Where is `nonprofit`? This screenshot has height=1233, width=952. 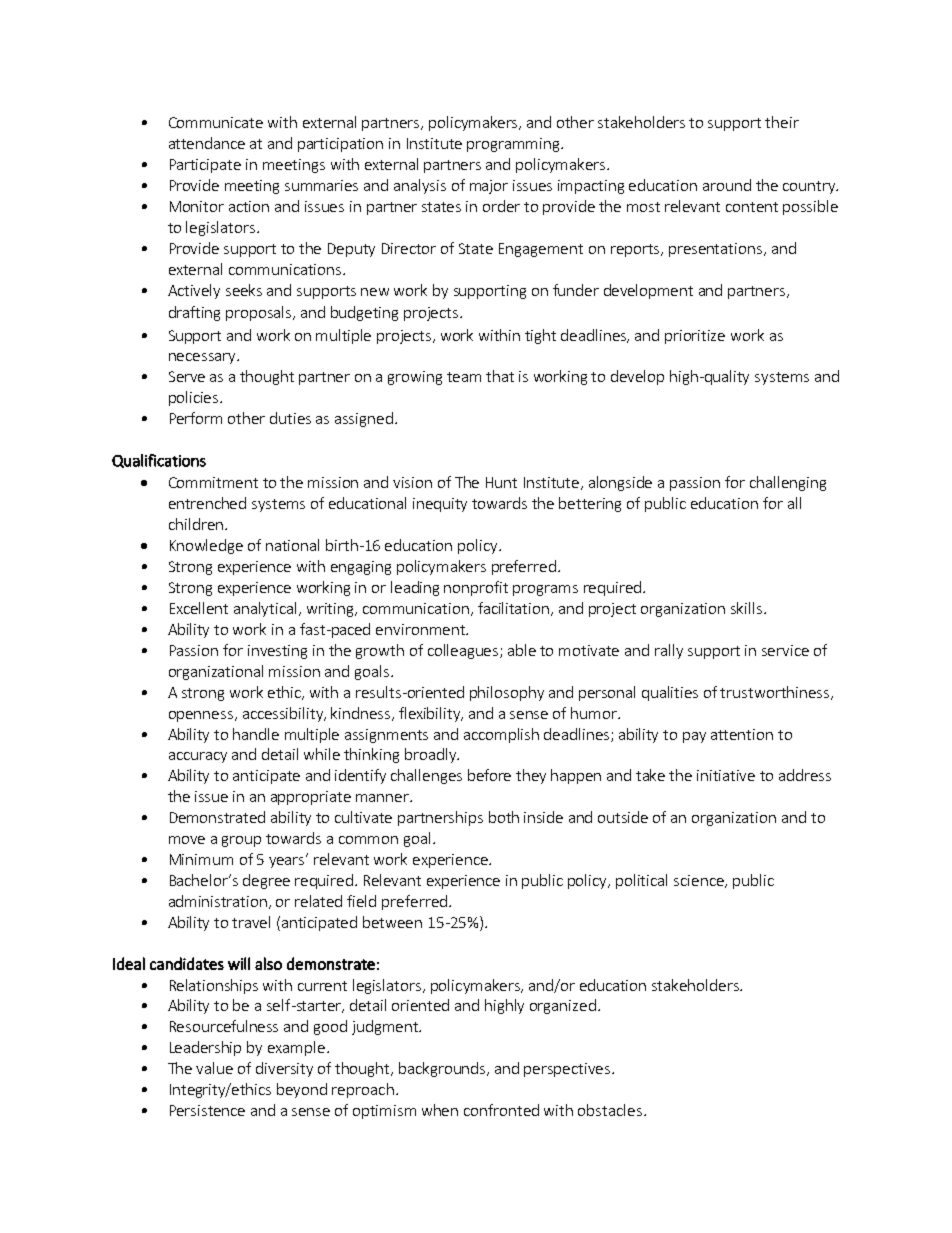 nonprofit is located at coordinates (476, 588).
